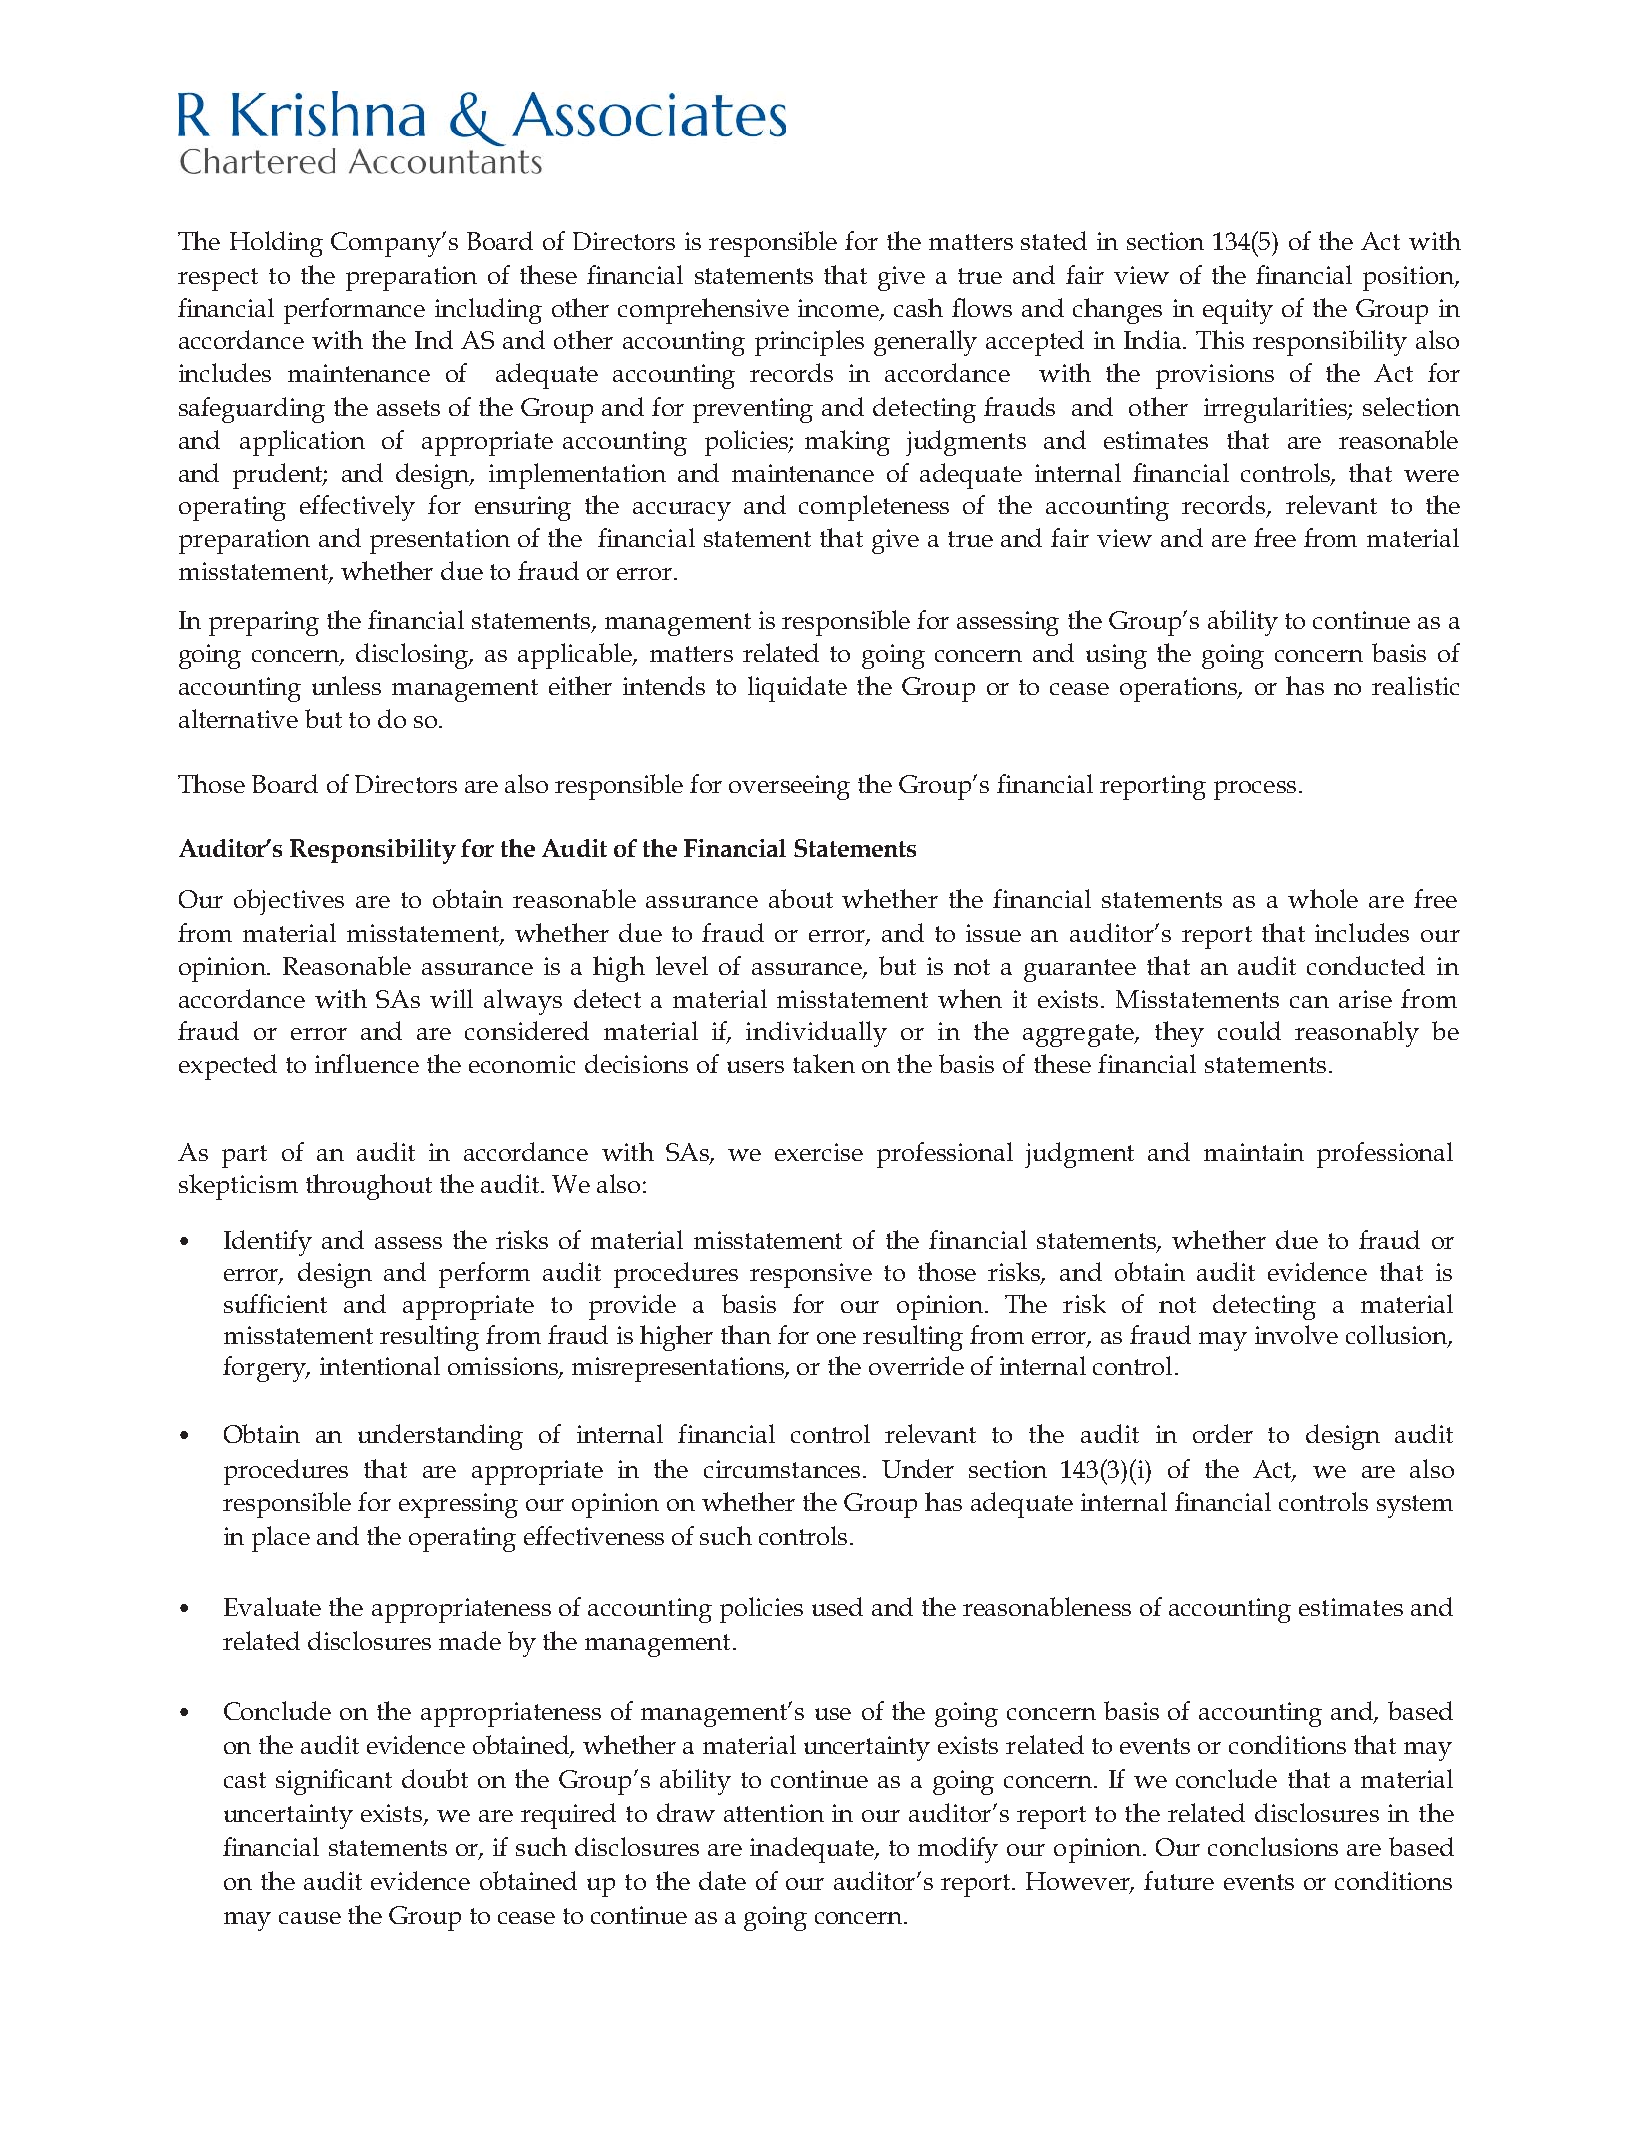 This page has width=1650, height=2135. What do you see at coordinates (1296, 1334) in the page?
I see `involve` at bounding box center [1296, 1334].
